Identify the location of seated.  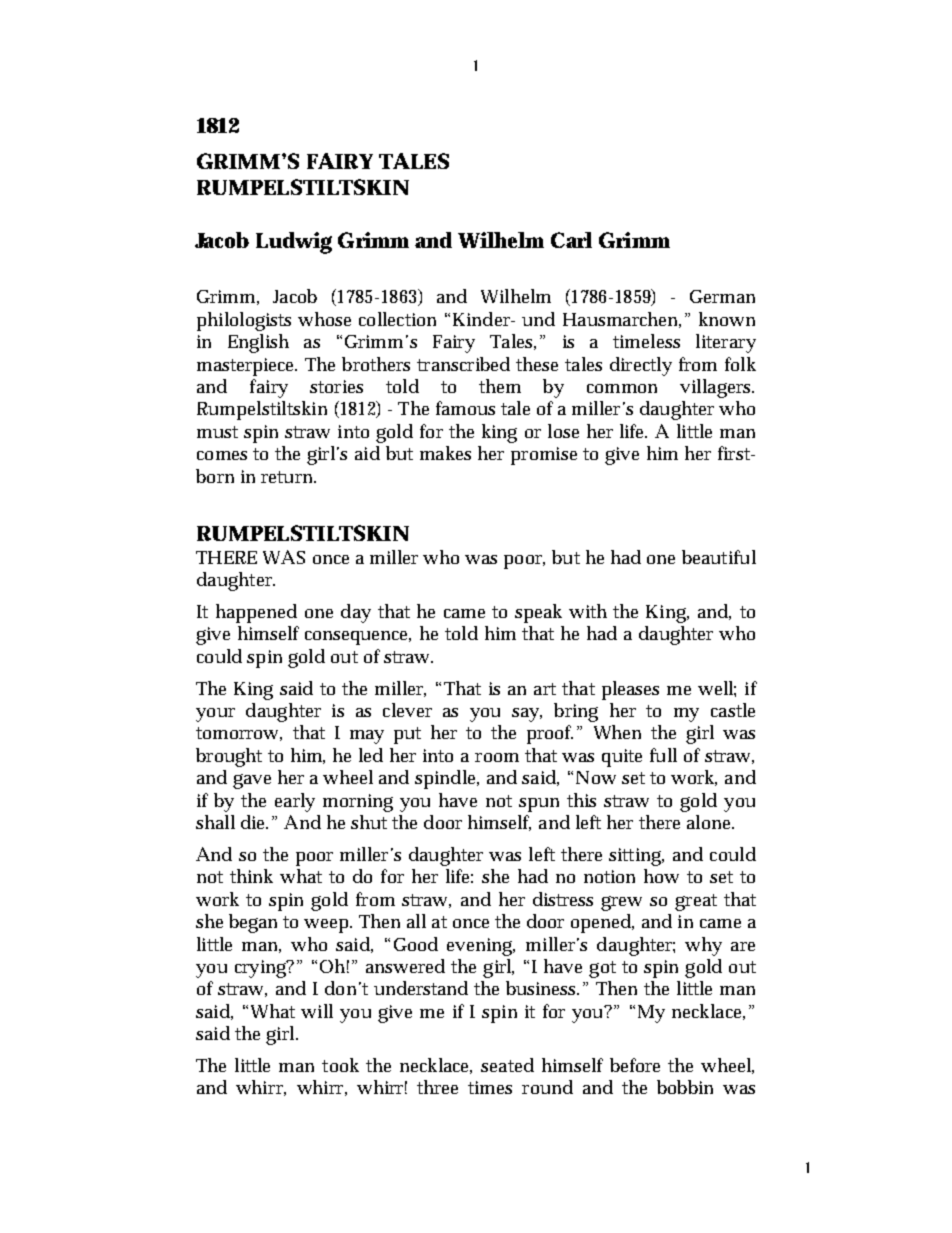
(507, 1065).
